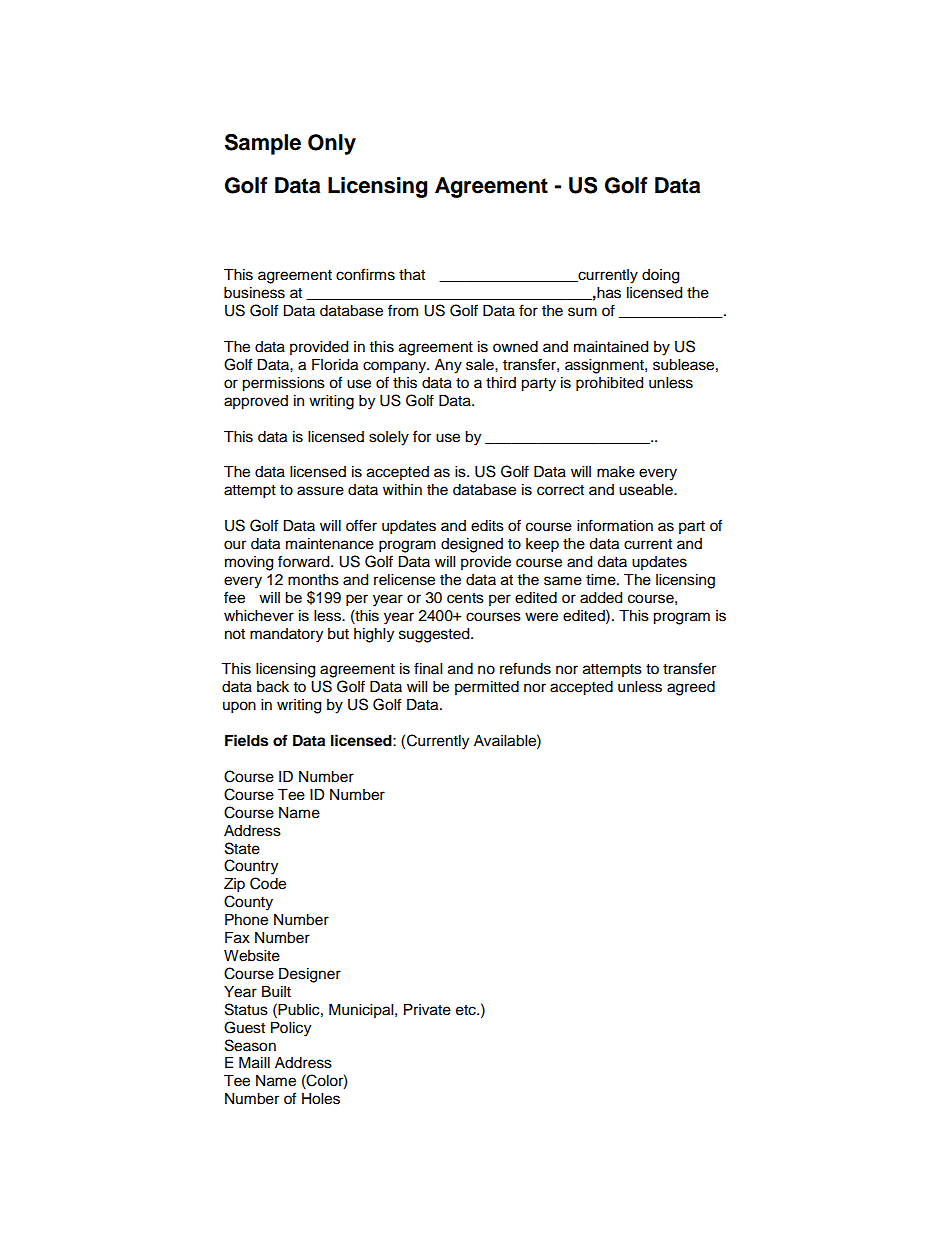 The width and height of the screenshot is (952, 1233). What do you see at coordinates (660, 276) in the screenshot?
I see `doing` at bounding box center [660, 276].
